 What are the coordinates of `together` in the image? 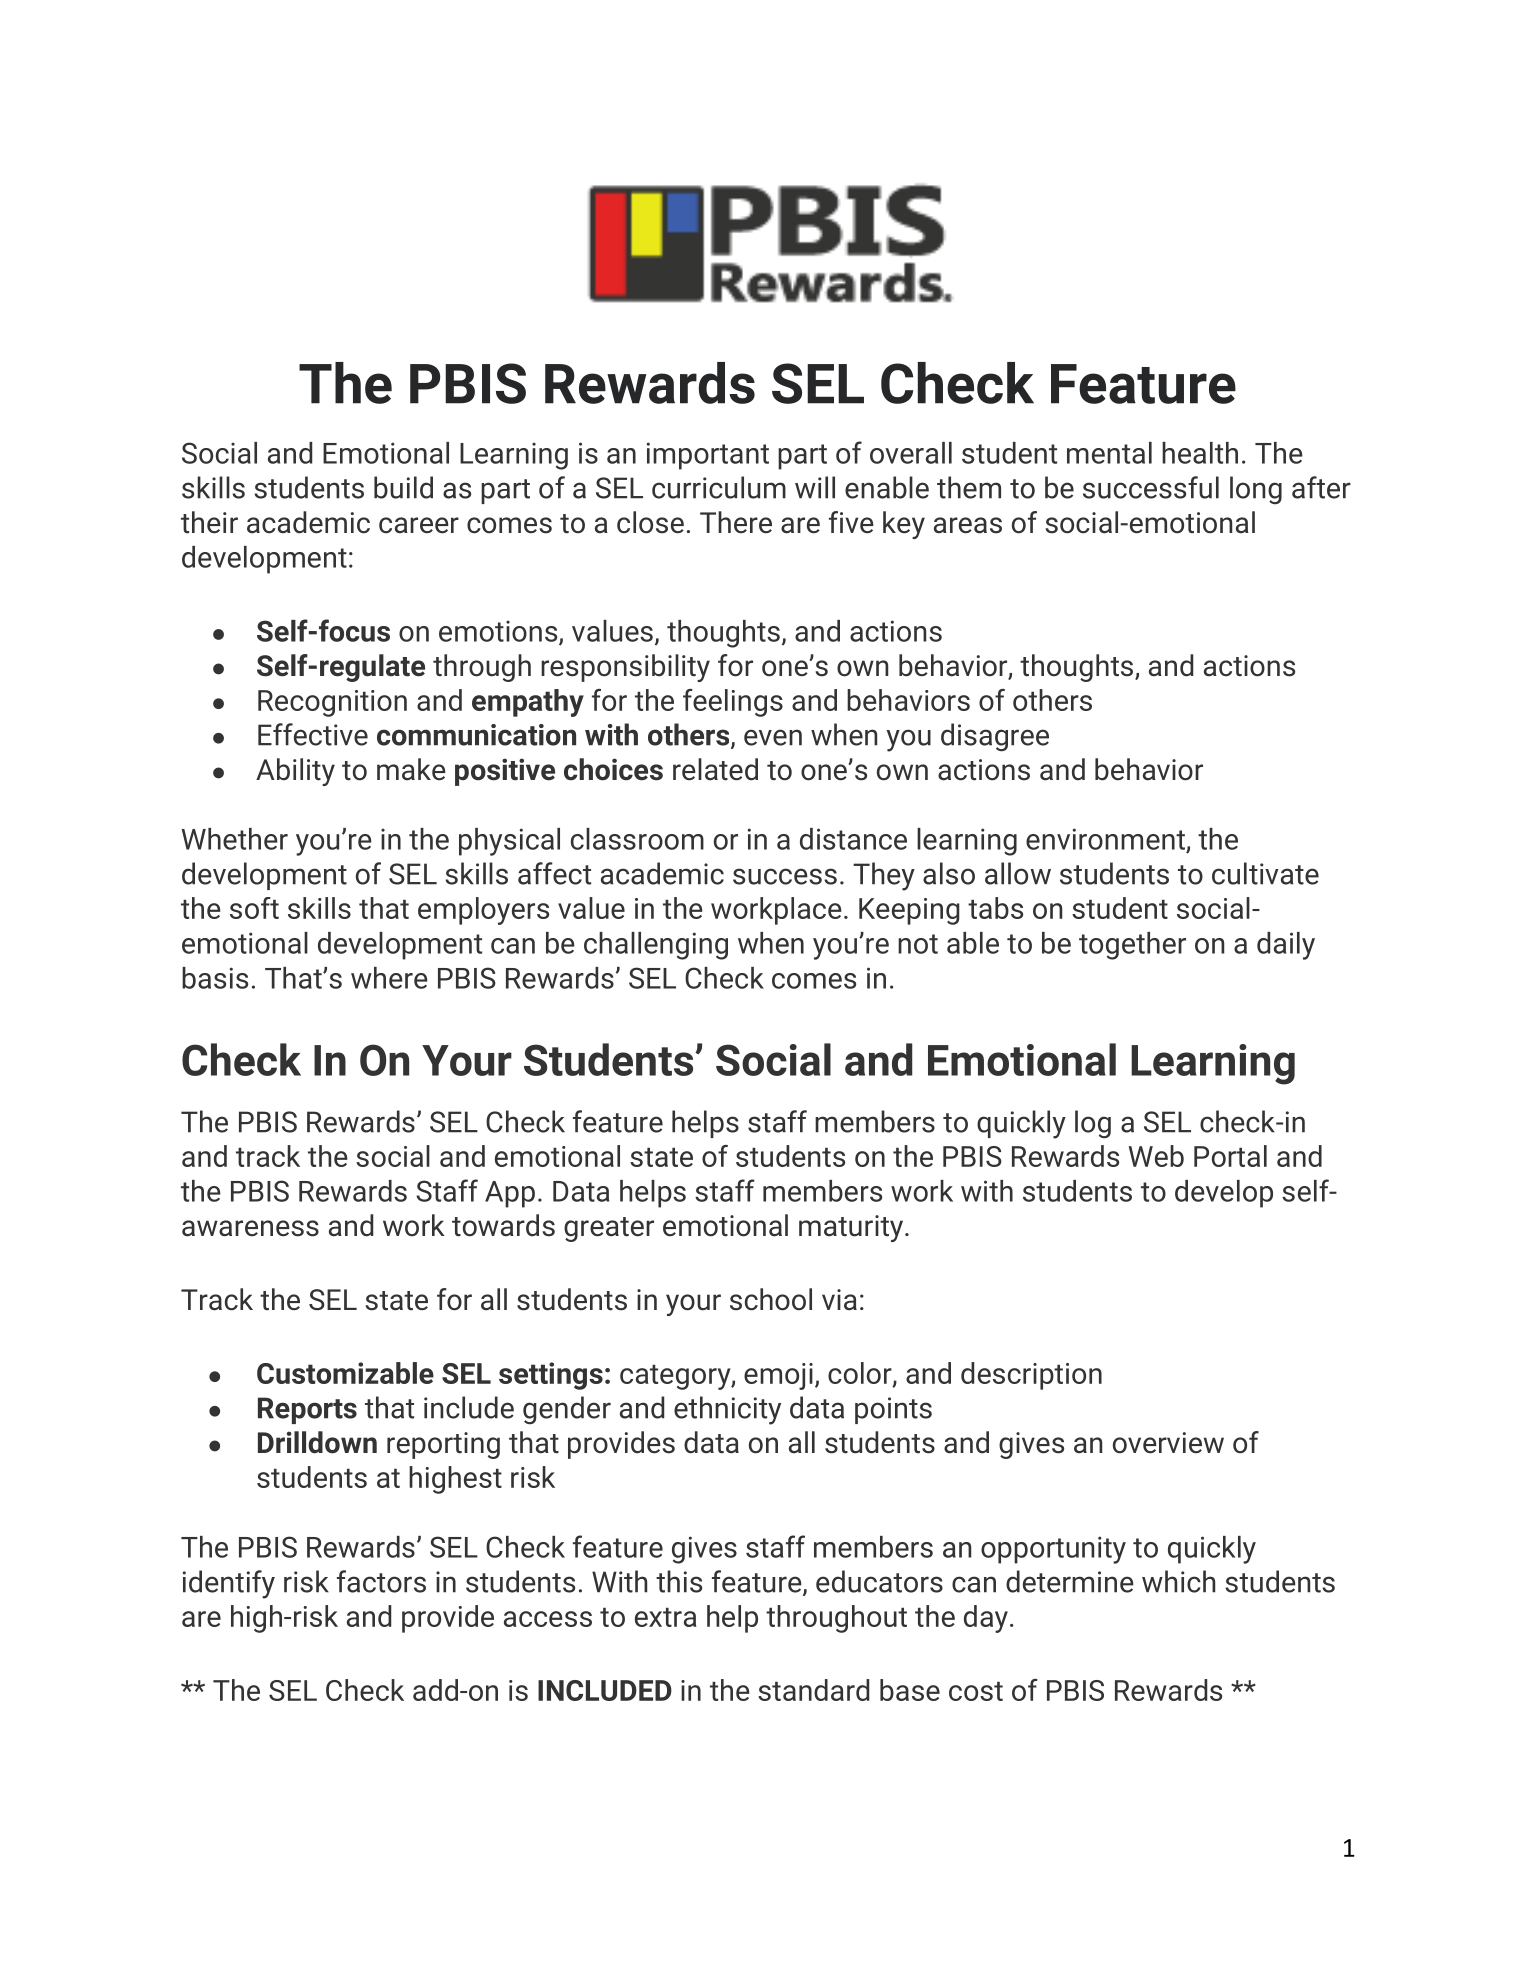 It's located at (1132, 946).
